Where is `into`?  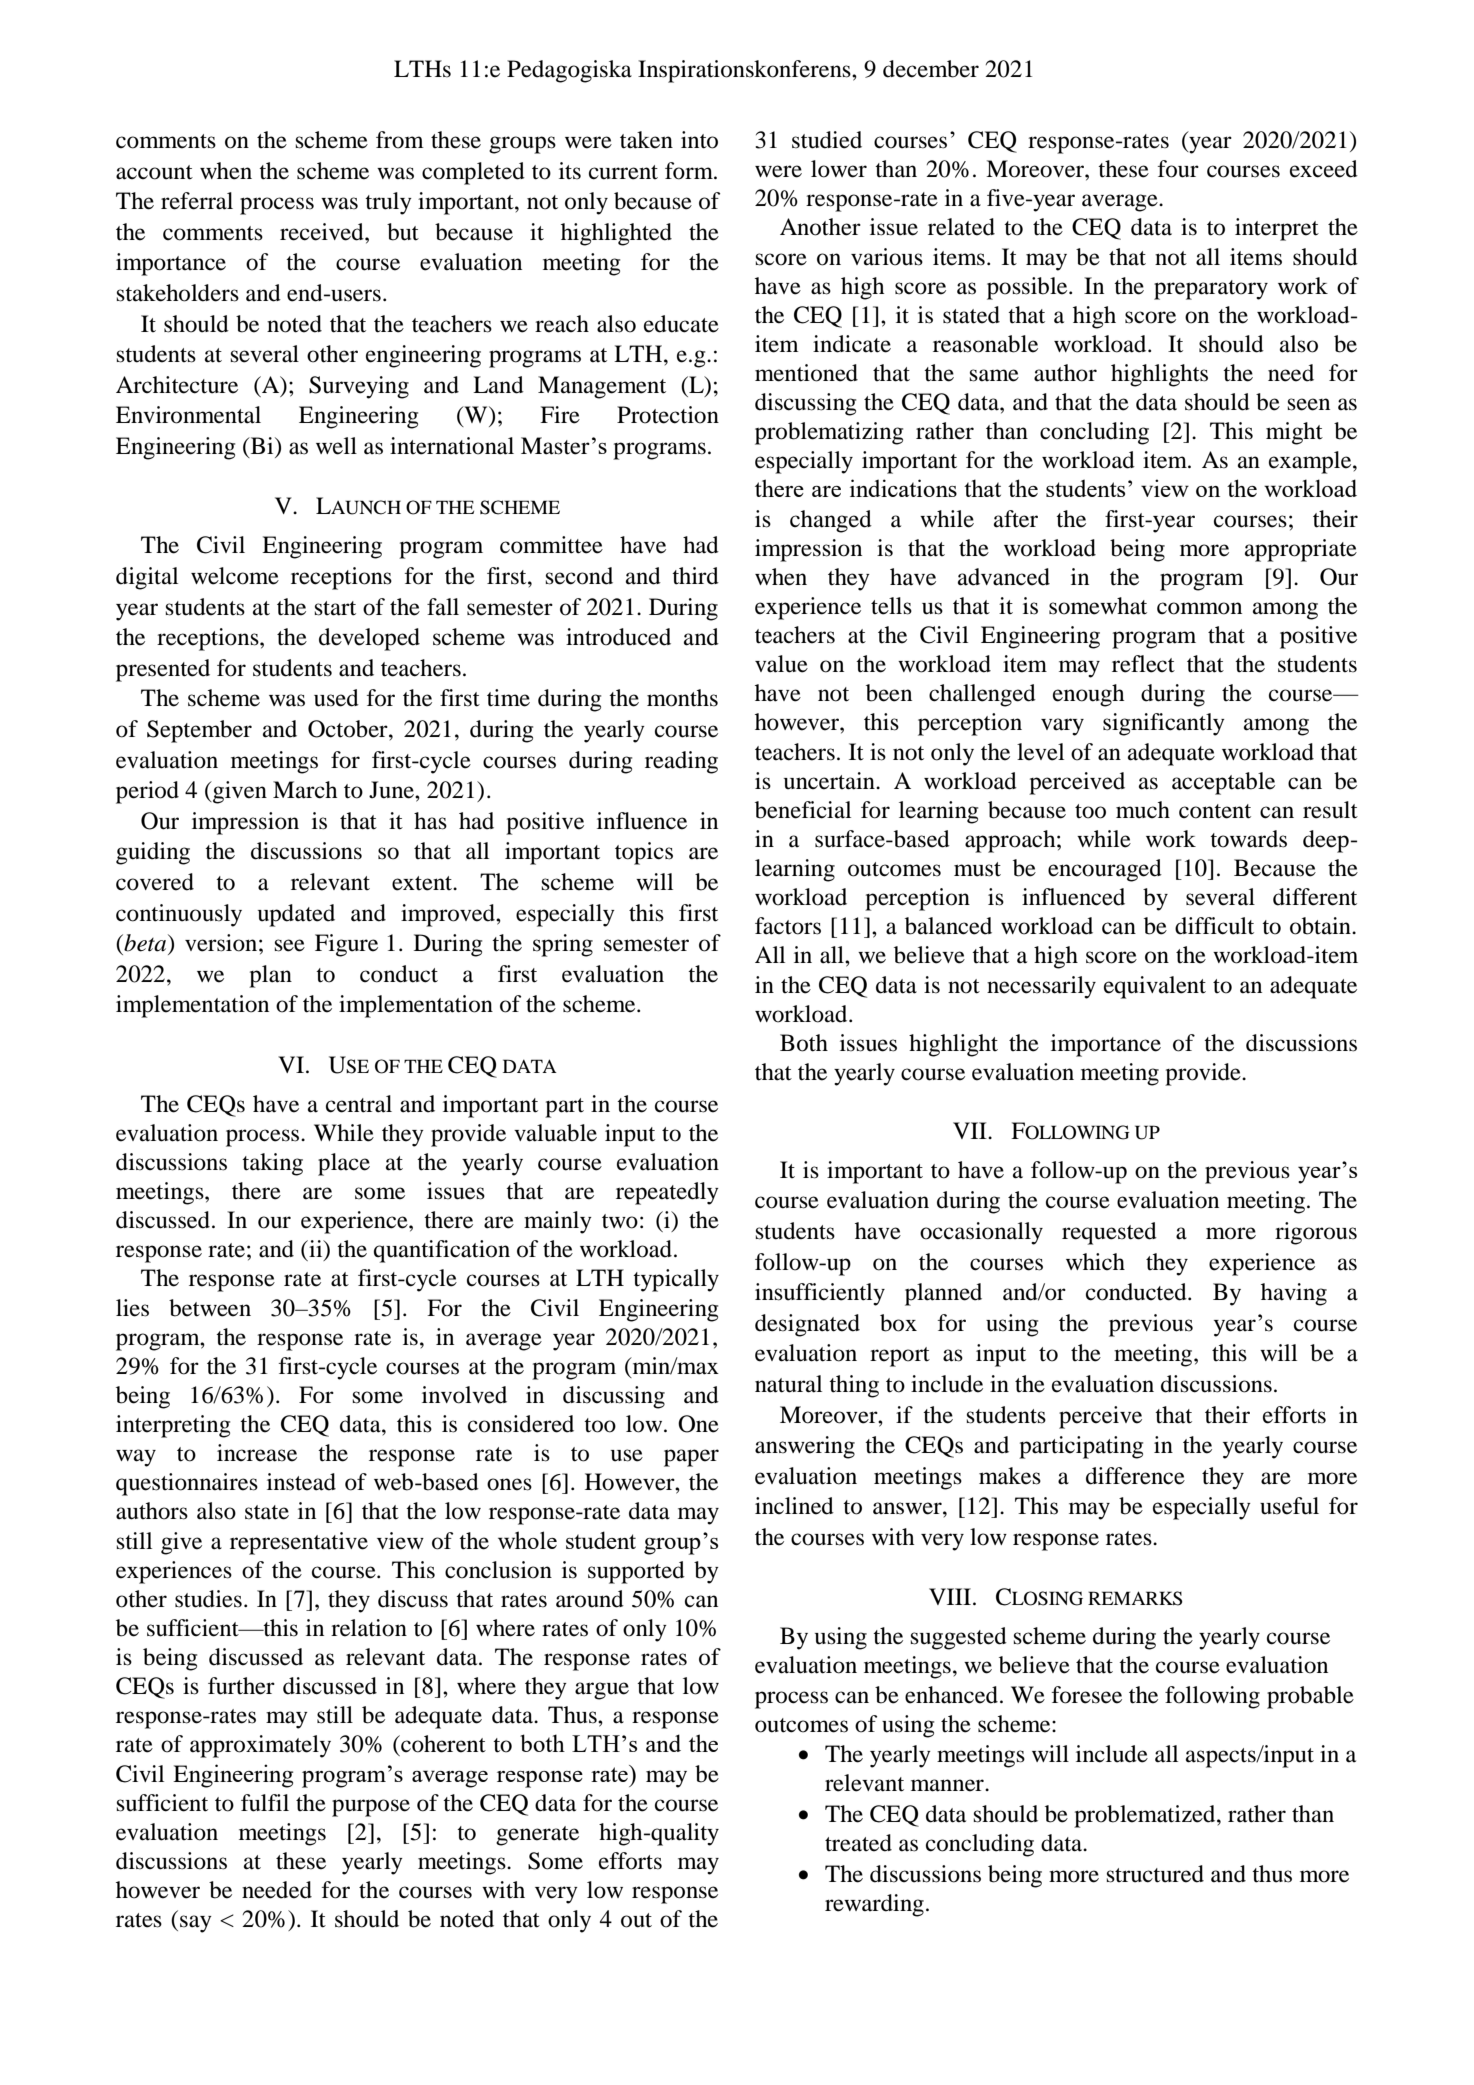
into is located at coordinates (699, 140).
